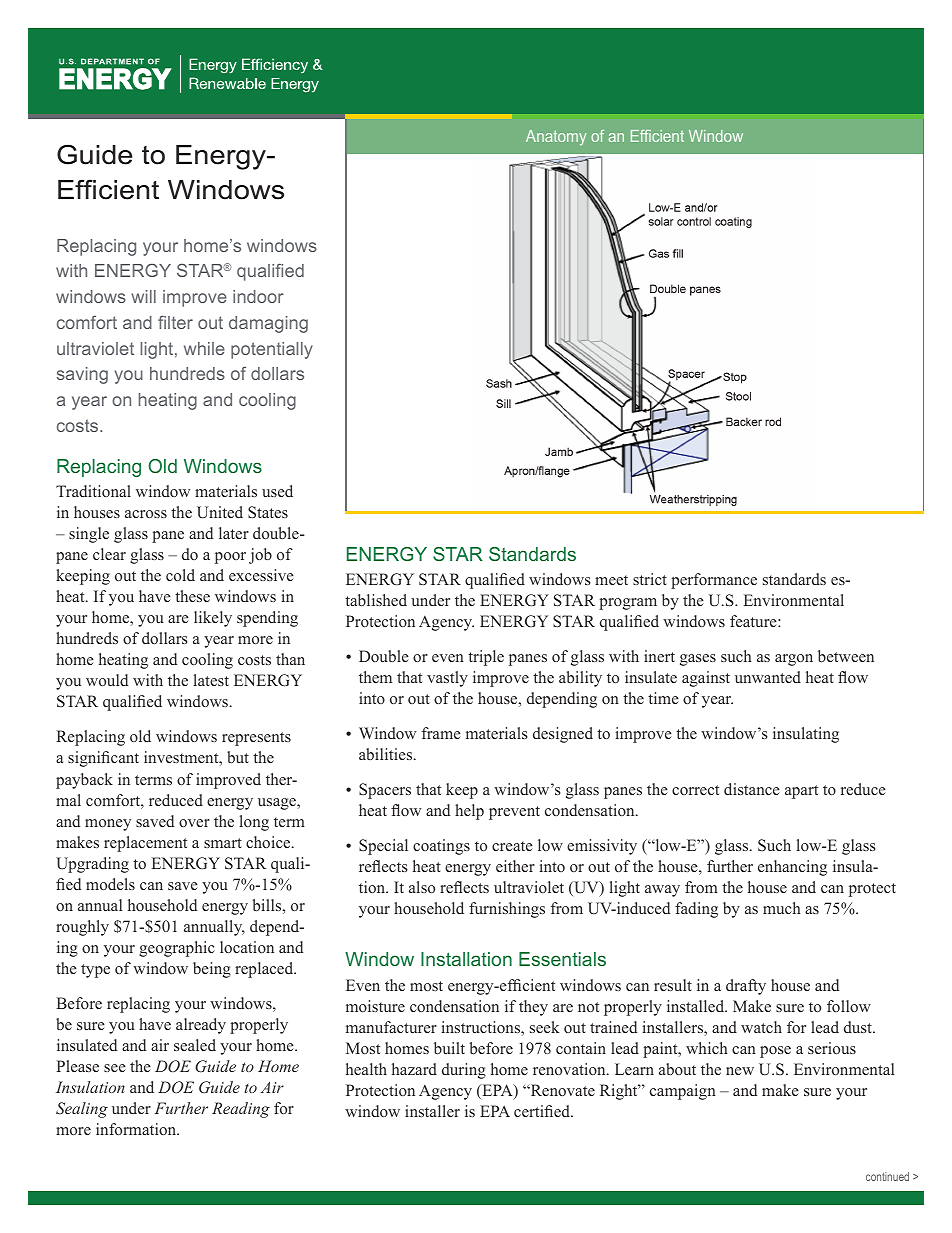 This screenshot has height=1233, width=952. What do you see at coordinates (714, 581) in the screenshot?
I see `performance` at bounding box center [714, 581].
